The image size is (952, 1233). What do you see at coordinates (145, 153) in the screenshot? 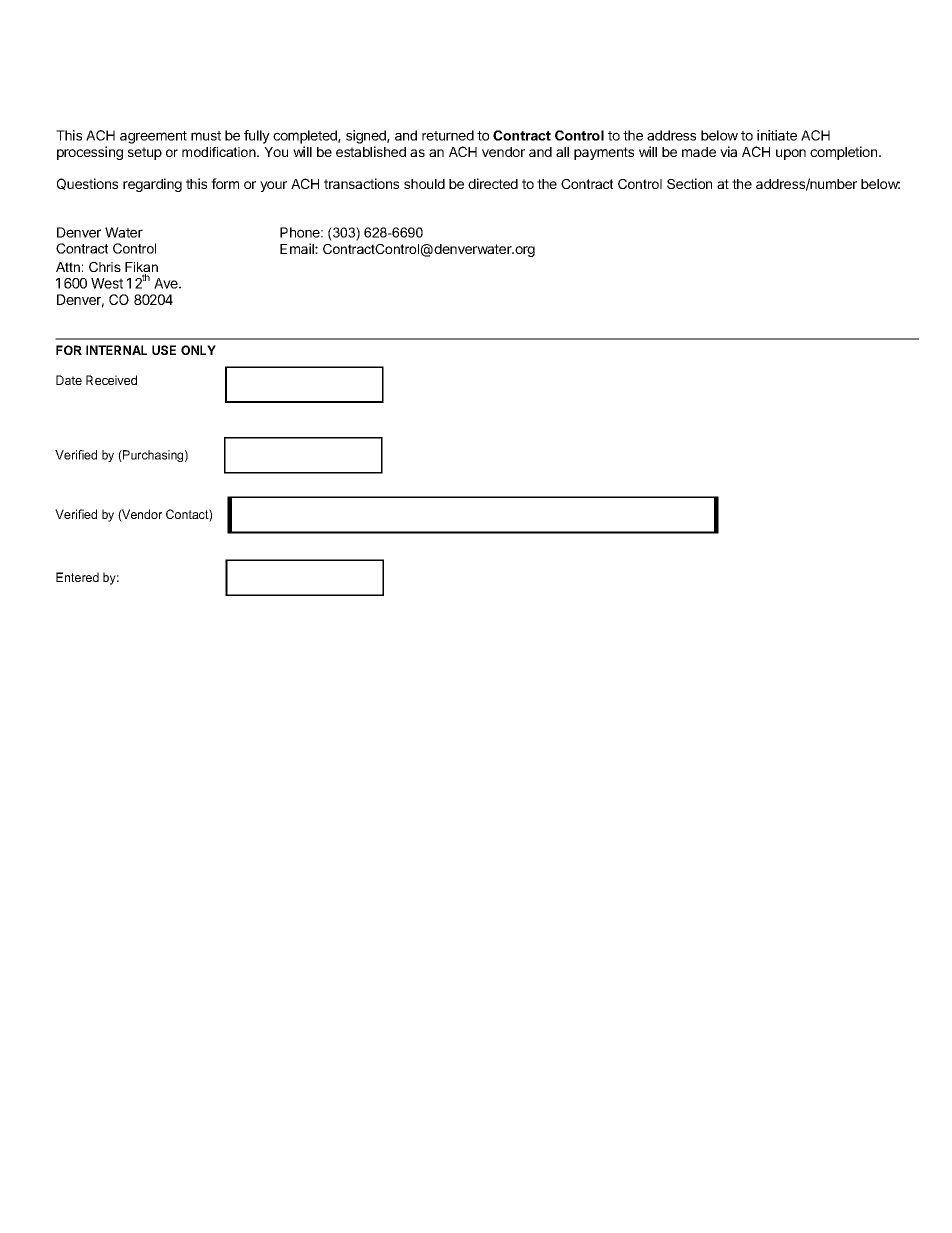
I see `setup` at bounding box center [145, 153].
